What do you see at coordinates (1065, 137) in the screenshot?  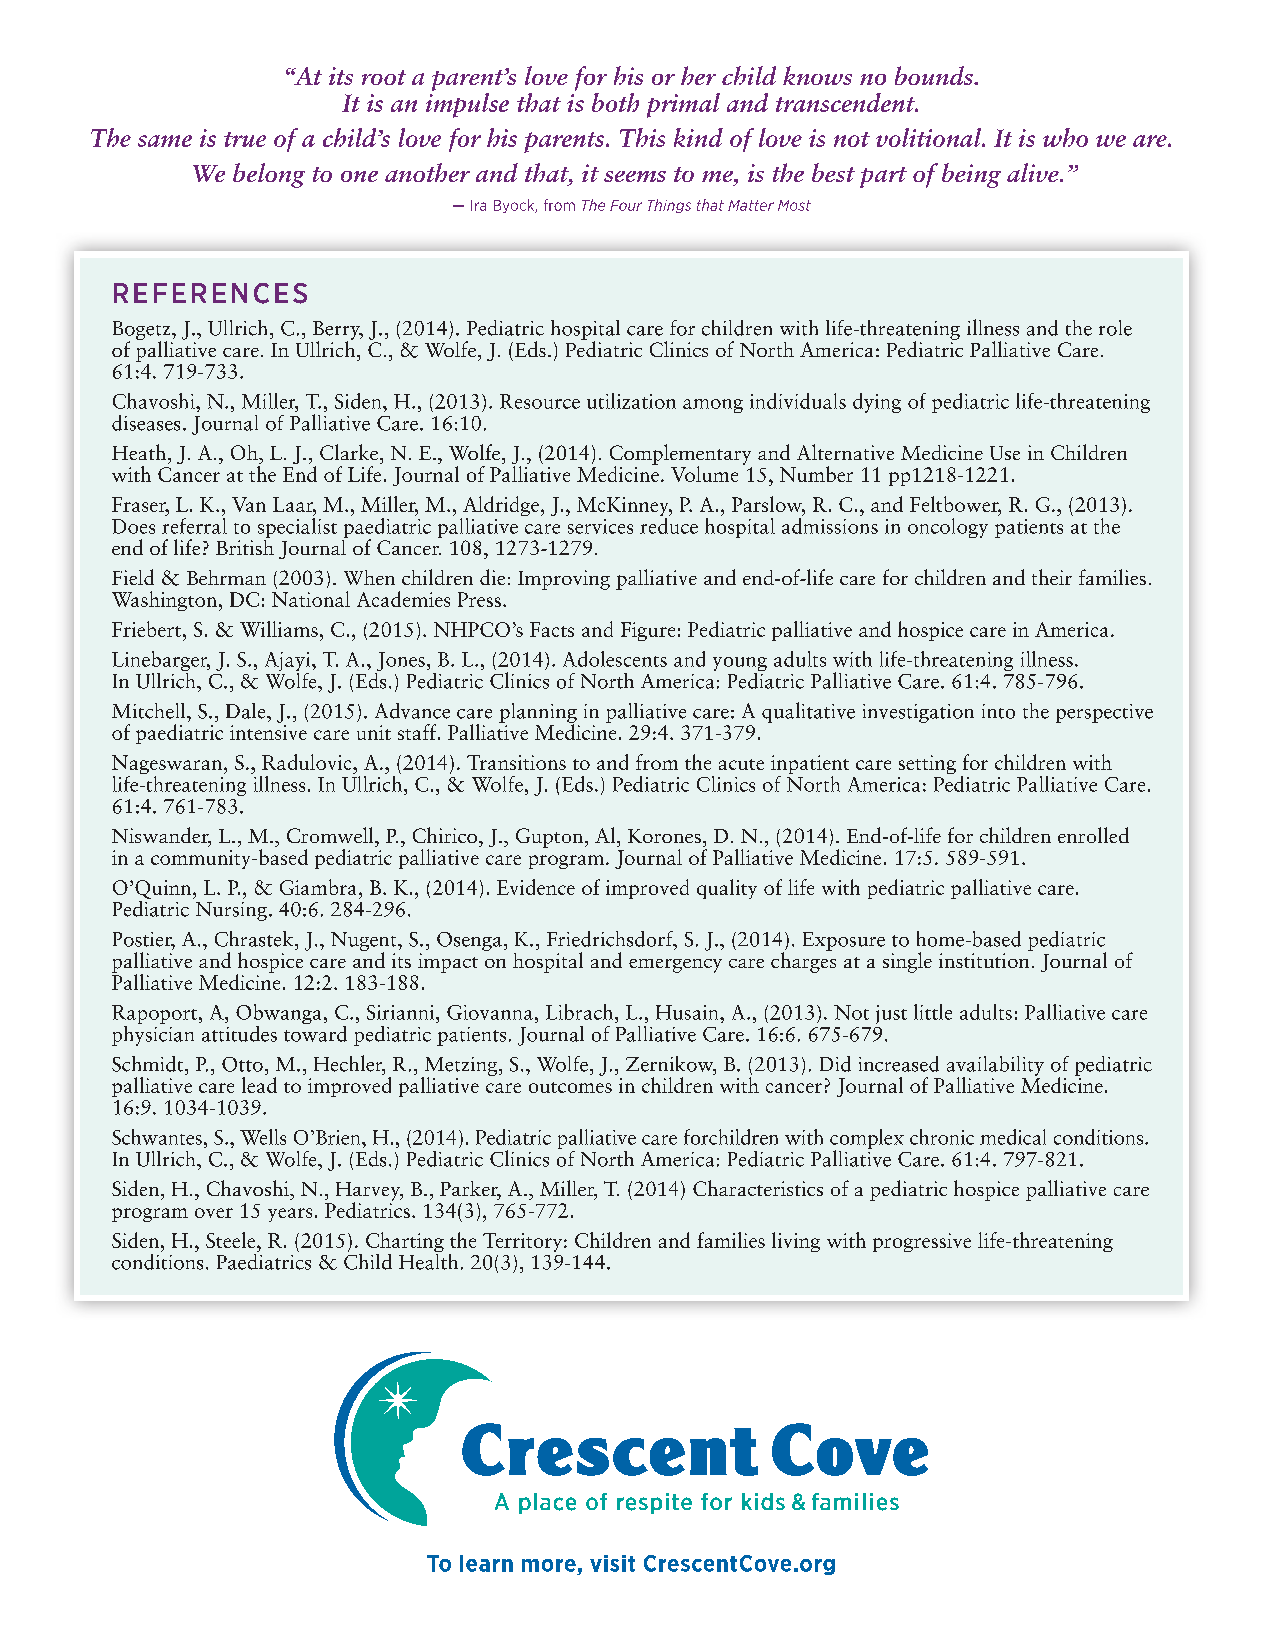 I see `who` at bounding box center [1065, 137].
